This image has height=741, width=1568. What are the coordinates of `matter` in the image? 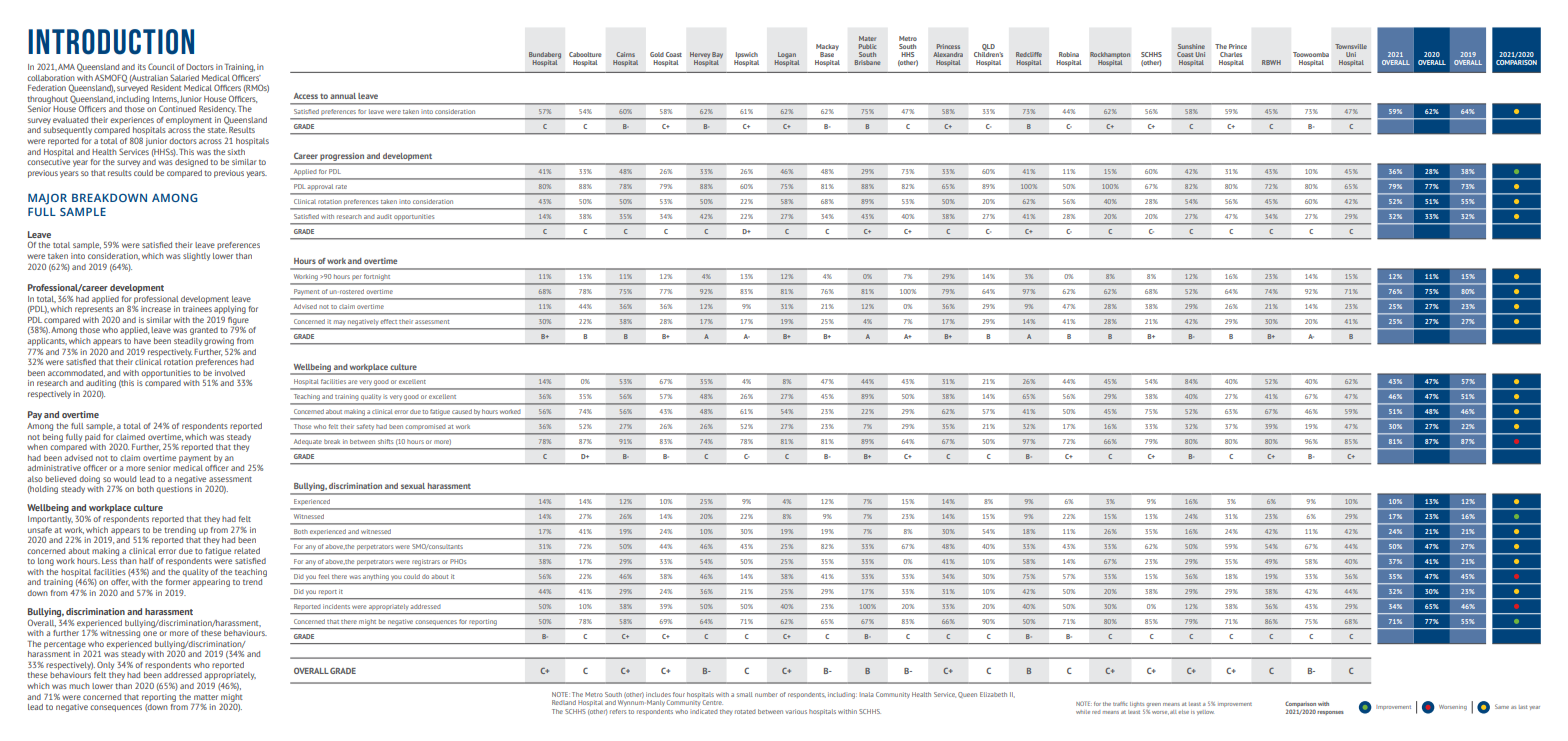 It's located at (206, 697).
